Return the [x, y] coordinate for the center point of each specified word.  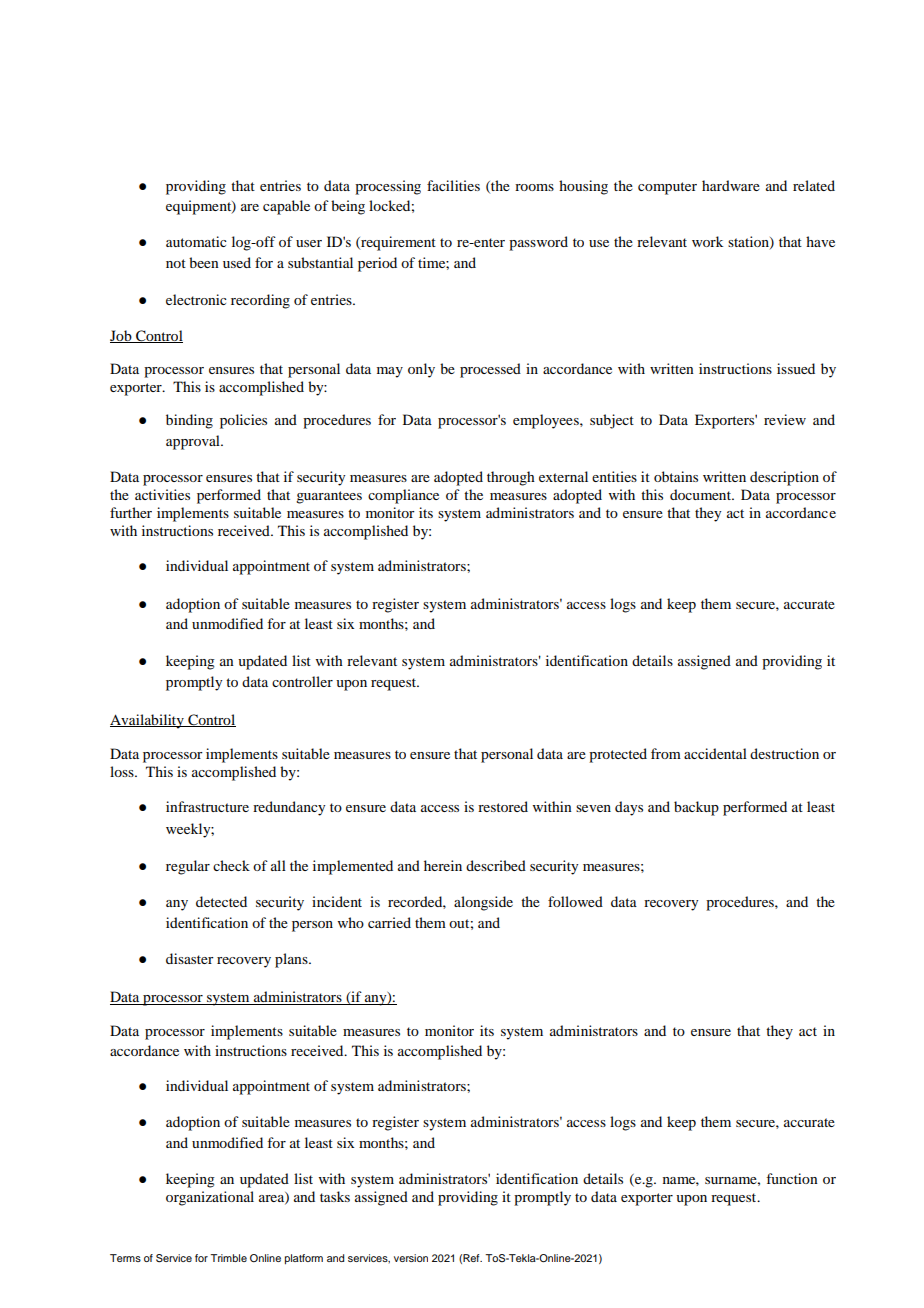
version [411, 1258]
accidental [715, 753]
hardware [731, 185]
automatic [196, 241]
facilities [453, 185]
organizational [210, 1198]
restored [503, 806]
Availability [148, 721]
